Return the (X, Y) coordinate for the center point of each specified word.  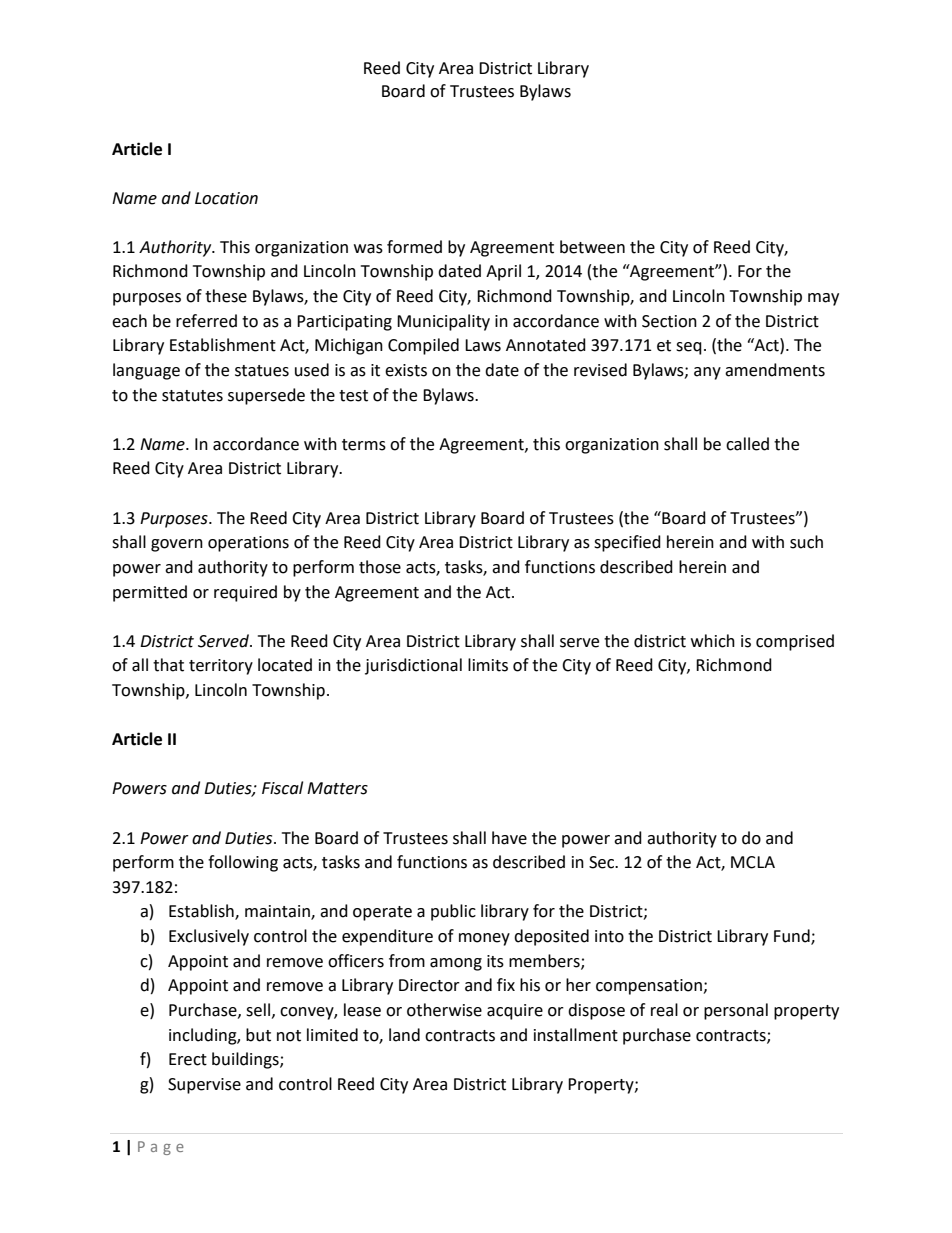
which (713, 641)
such (806, 542)
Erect (188, 1059)
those (380, 567)
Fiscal (282, 788)
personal (736, 1011)
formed (414, 247)
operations (248, 544)
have (509, 838)
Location (226, 198)
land (404, 1035)
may (823, 299)
